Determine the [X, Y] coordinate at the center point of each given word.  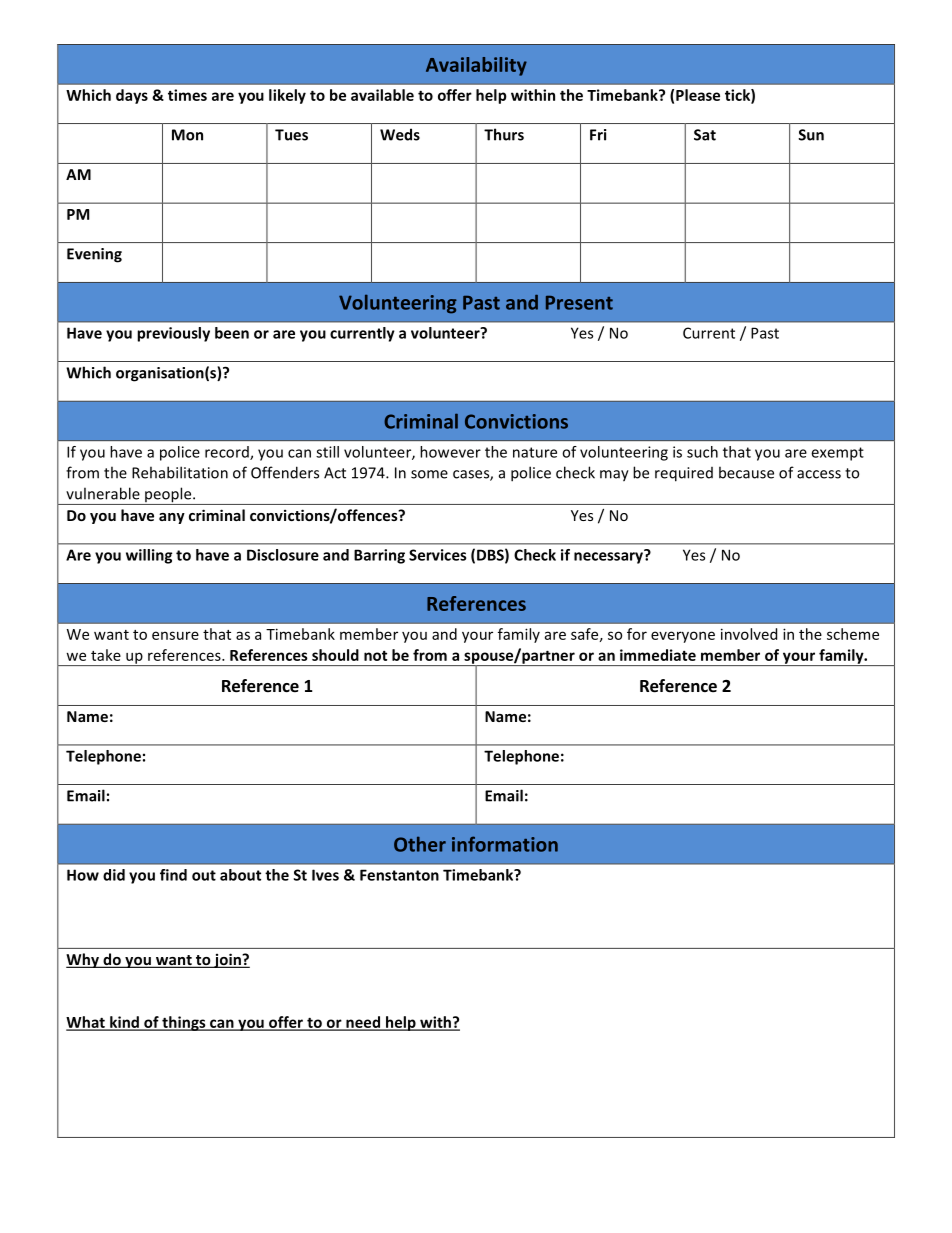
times [187, 95]
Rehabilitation [180, 472]
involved [749, 634]
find [173, 875]
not [375, 656]
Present [579, 303]
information [505, 844]
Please [698, 95]
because [746, 472]
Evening [94, 255]
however [450, 452]
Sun [811, 135]
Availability [476, 66]
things [184, 1023]
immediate [658, 655]
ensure [175, 635]
